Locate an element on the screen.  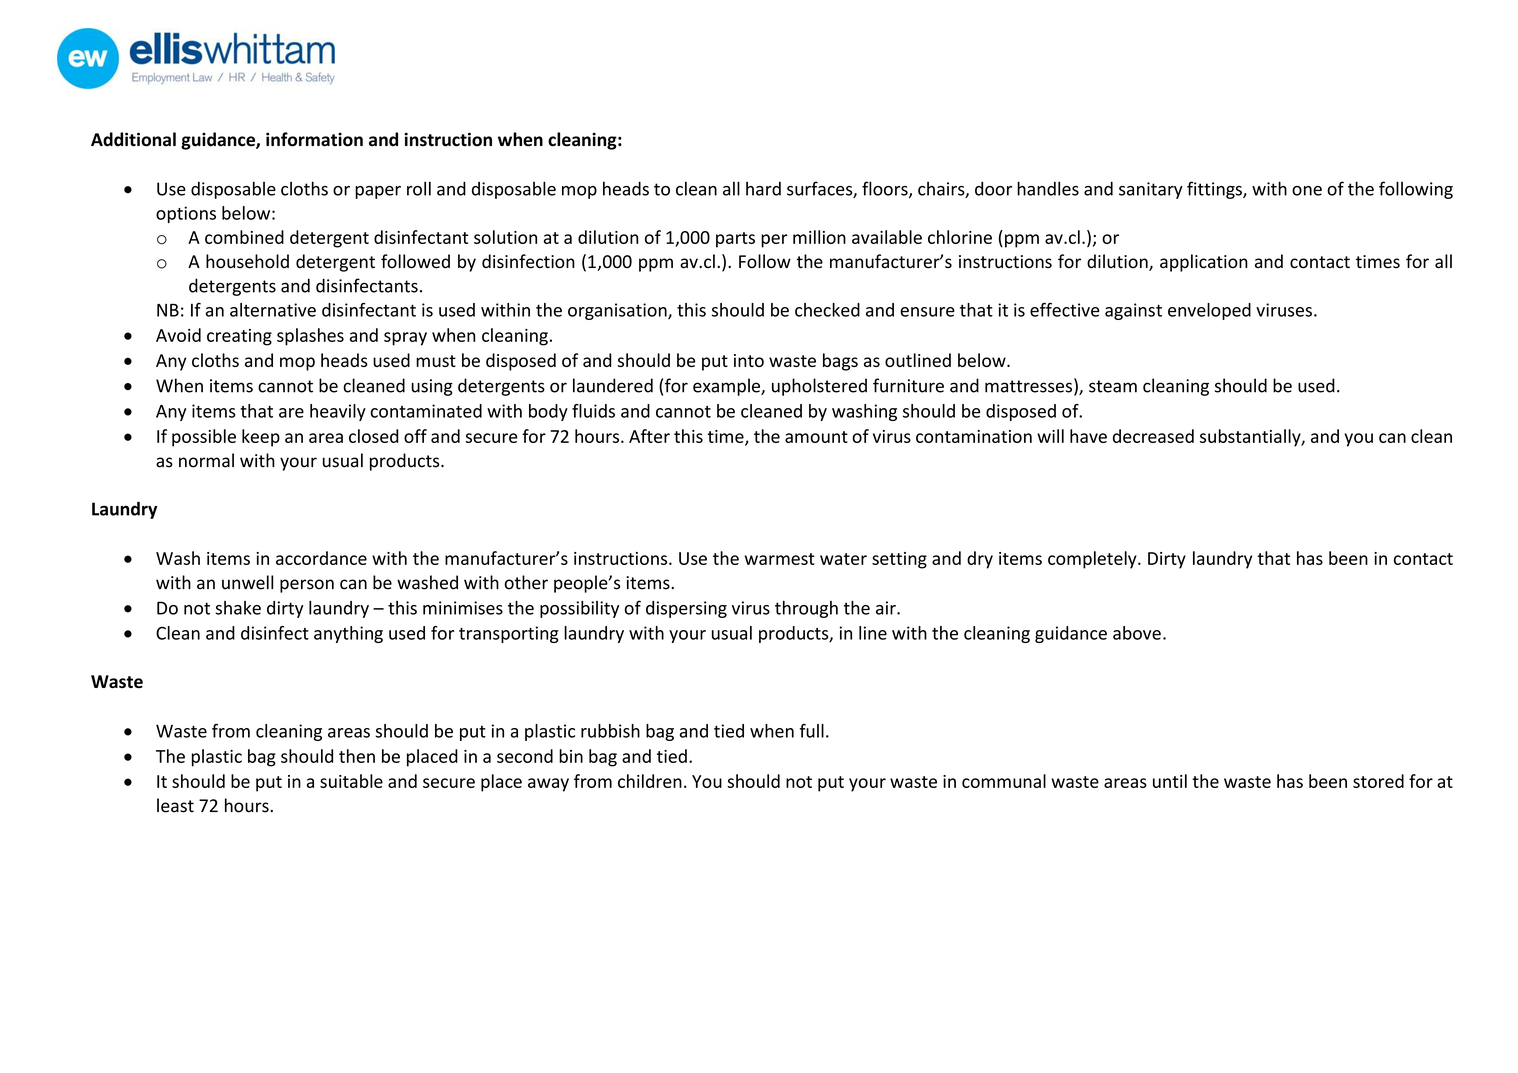
normal is located at coordinates (206, 460).
